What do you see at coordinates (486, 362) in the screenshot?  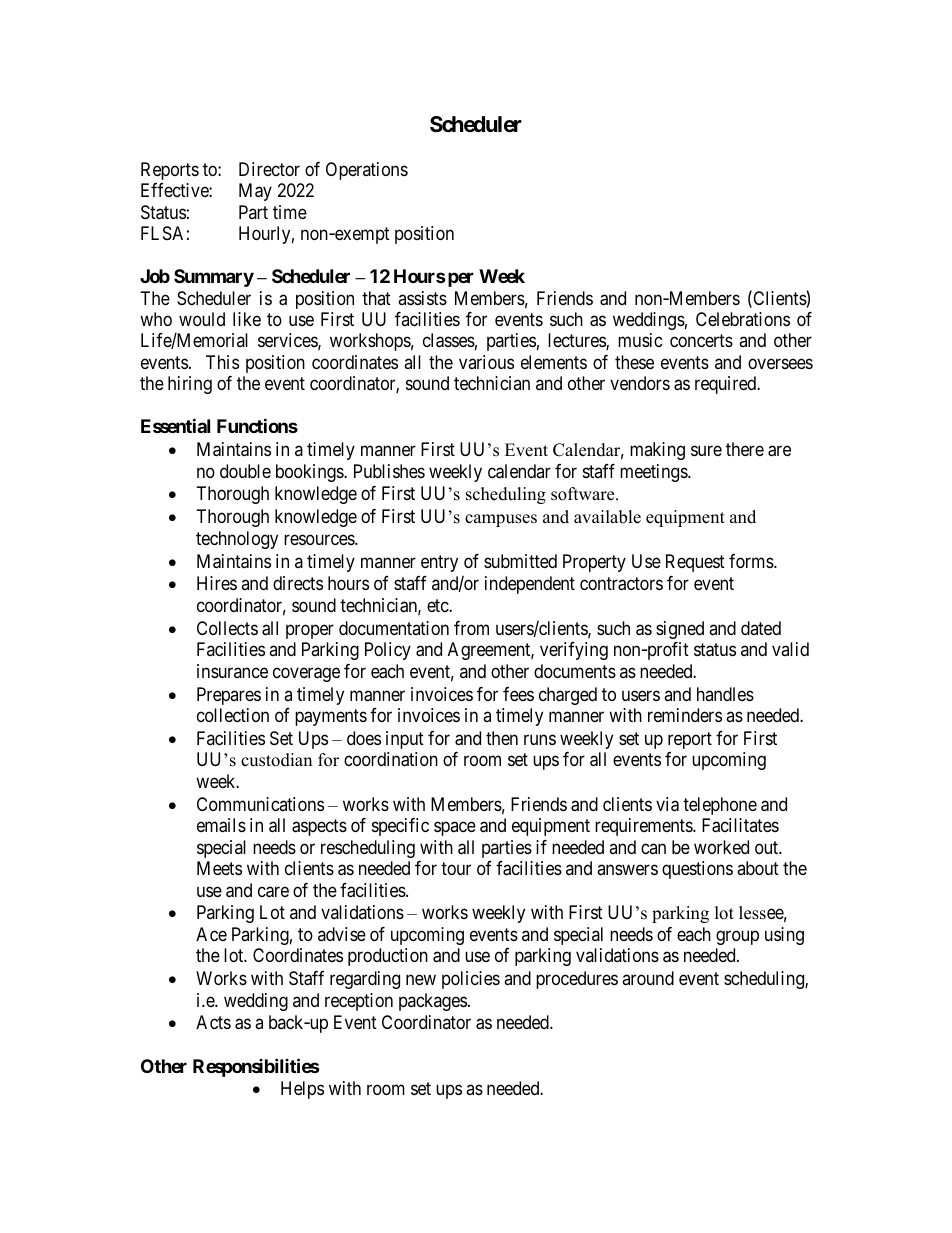 I see `various` at bounding box center [486, 362].
